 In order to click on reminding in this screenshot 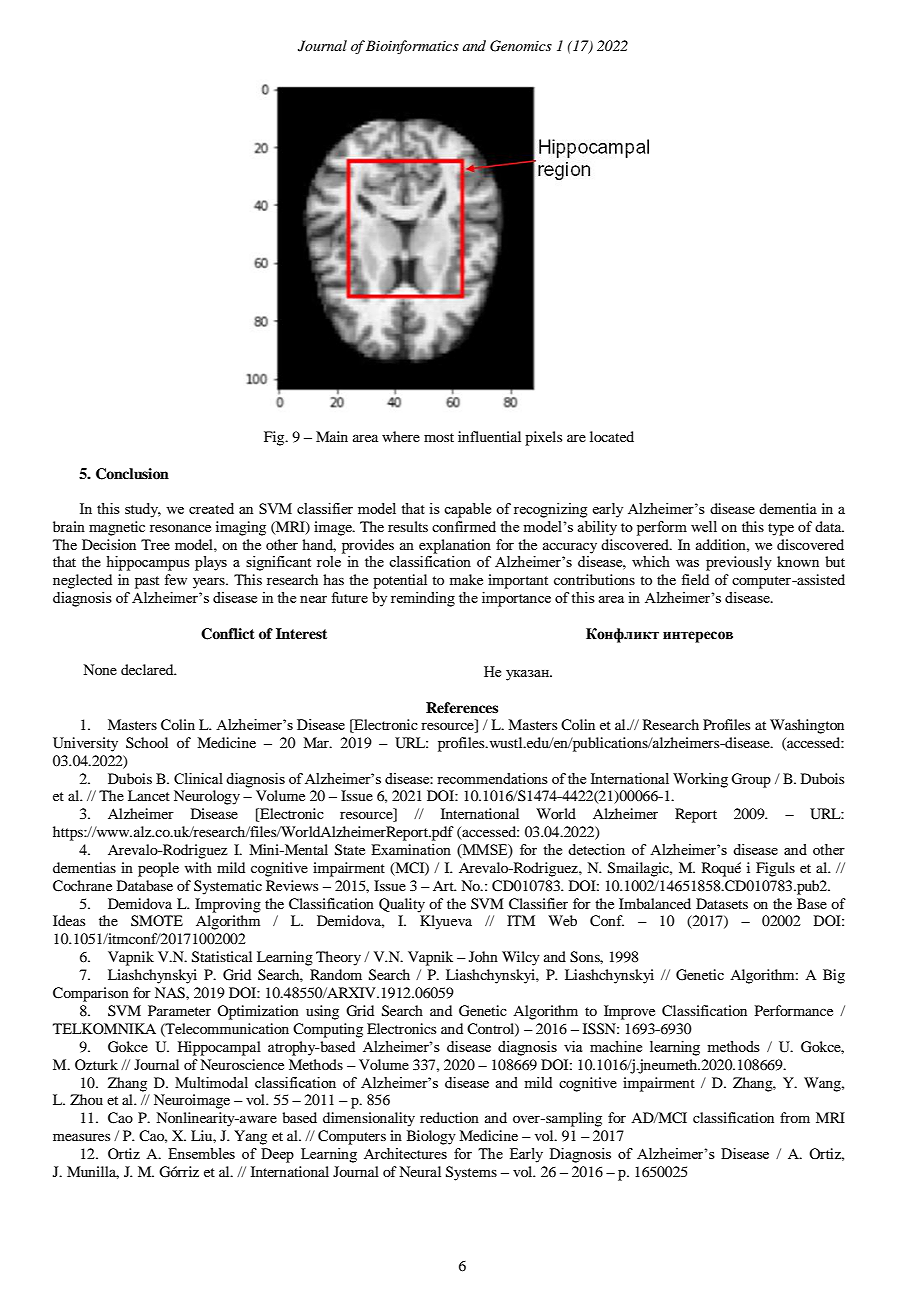, I will do `click(423, 599)`.
